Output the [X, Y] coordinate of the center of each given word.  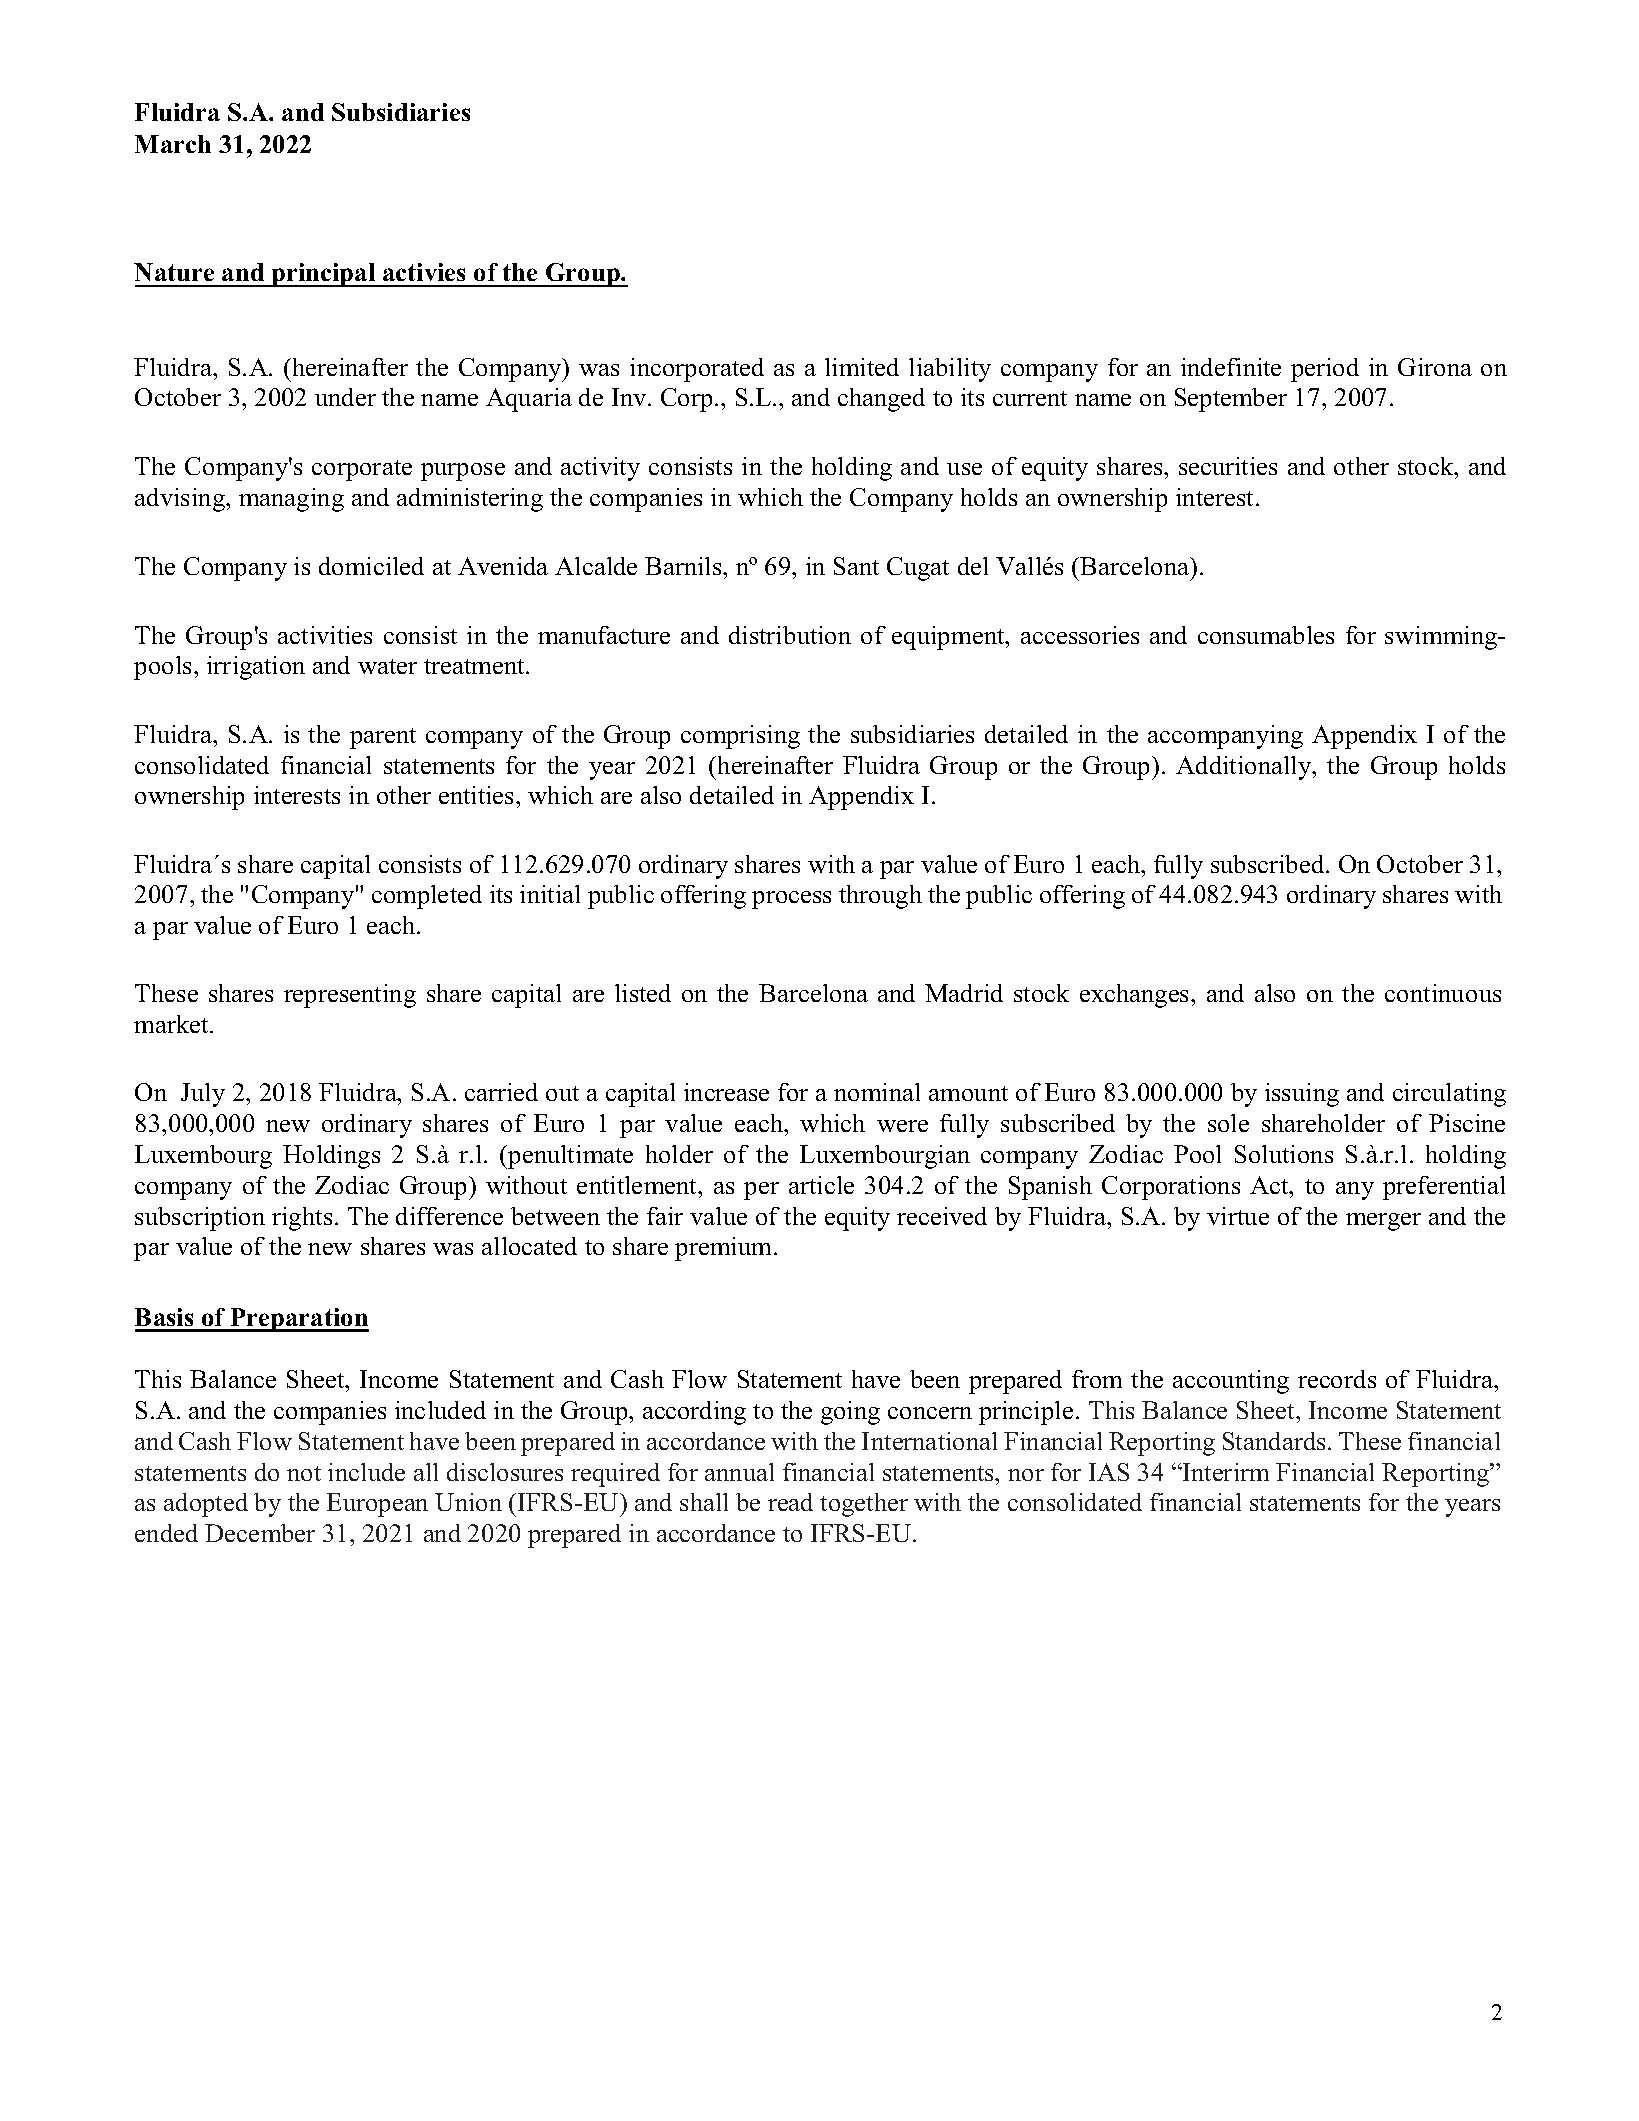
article [821, 1185]
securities [1228, 466]
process [791, 900]
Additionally [1245, 768]
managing [291, 500]
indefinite [1231, 367]
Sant [856, 566]
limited [862, 367]
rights [302, 1219]
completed [427, 897]
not [304, 1473]
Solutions [1284, 1154]
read [790, 1502]
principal [324, 275]
